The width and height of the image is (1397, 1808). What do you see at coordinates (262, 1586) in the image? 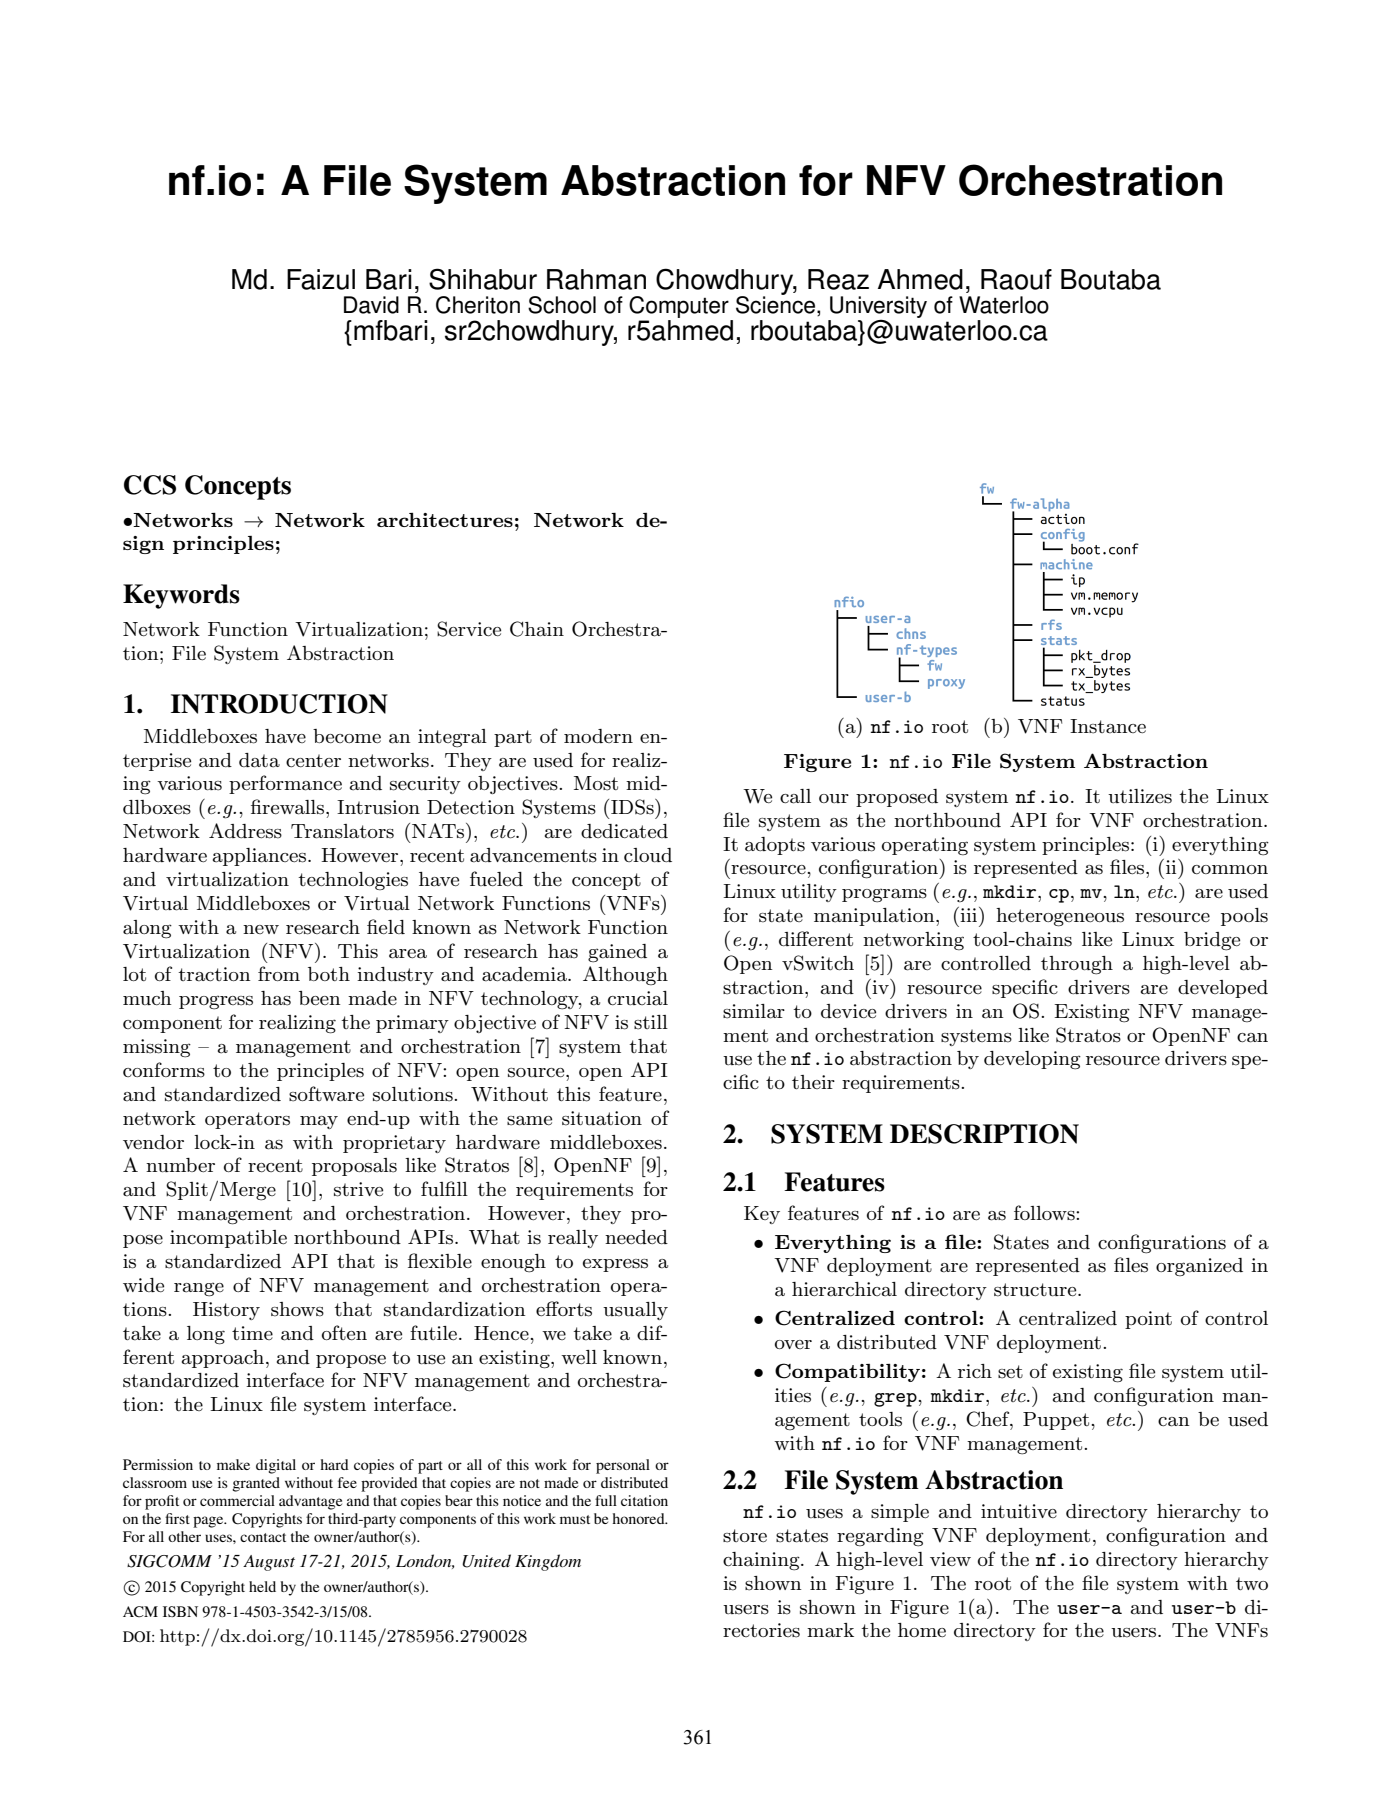
I see `held` at bounding box center [262, 1586].
